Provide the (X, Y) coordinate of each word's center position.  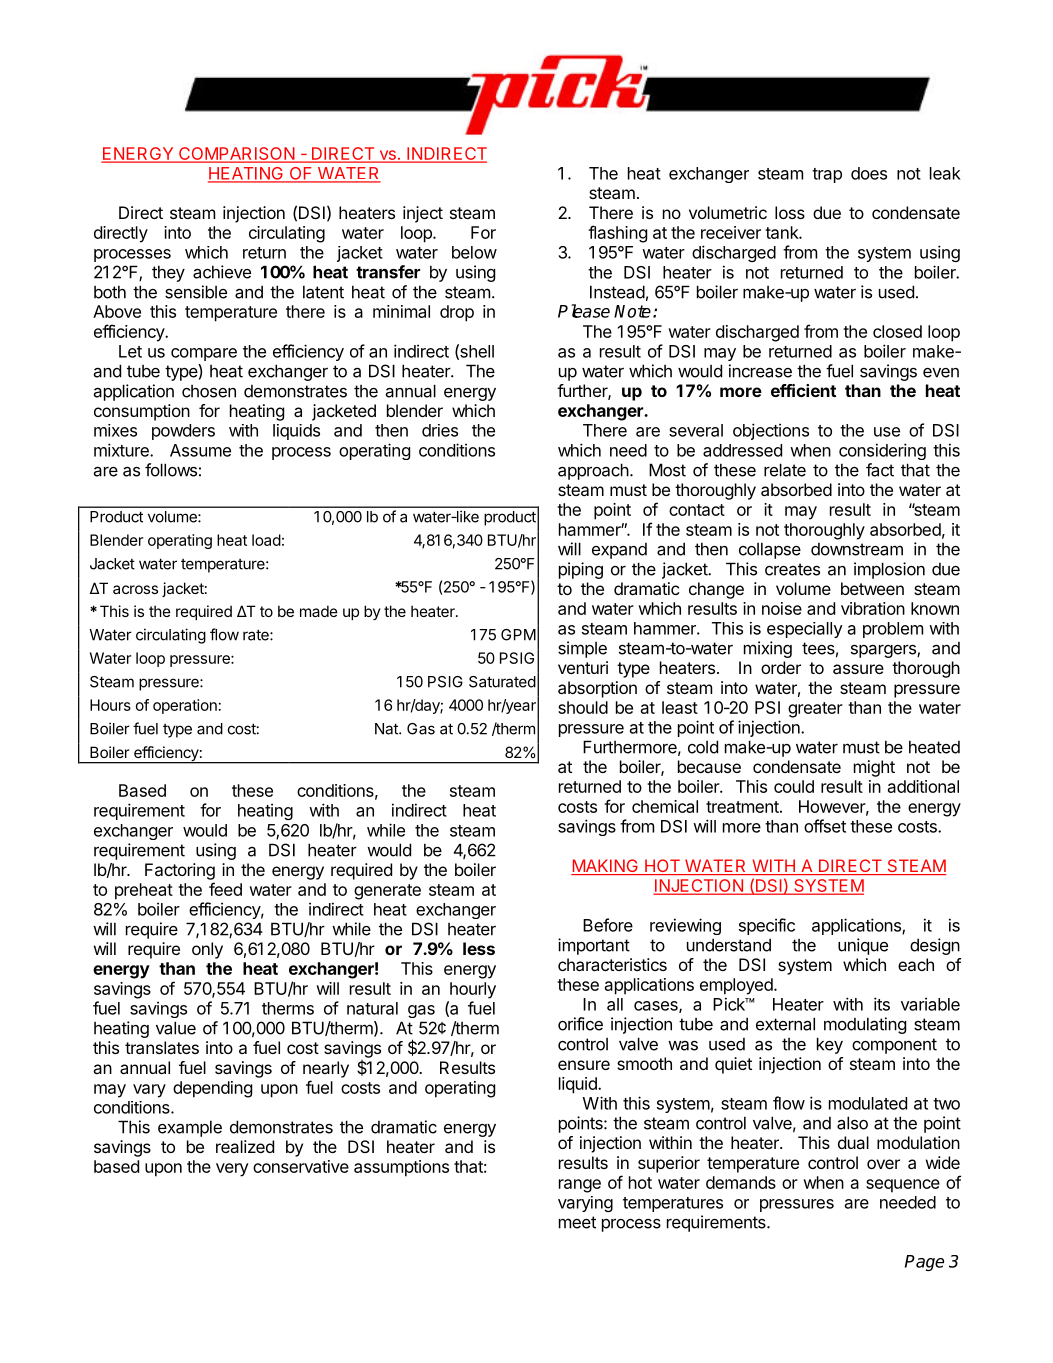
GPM (518, 635)
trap (827, 175)
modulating (865, 1025)
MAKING (605, 867)
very (232, 1170)
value (176, 1028)
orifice (580, 1024)
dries (440, 430)
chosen (209, 391)
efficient (803, 390)
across (135, 589)
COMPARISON (236, 154)
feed (225, 889)
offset (825, 826)
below (474, 252)
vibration (873, 608)
